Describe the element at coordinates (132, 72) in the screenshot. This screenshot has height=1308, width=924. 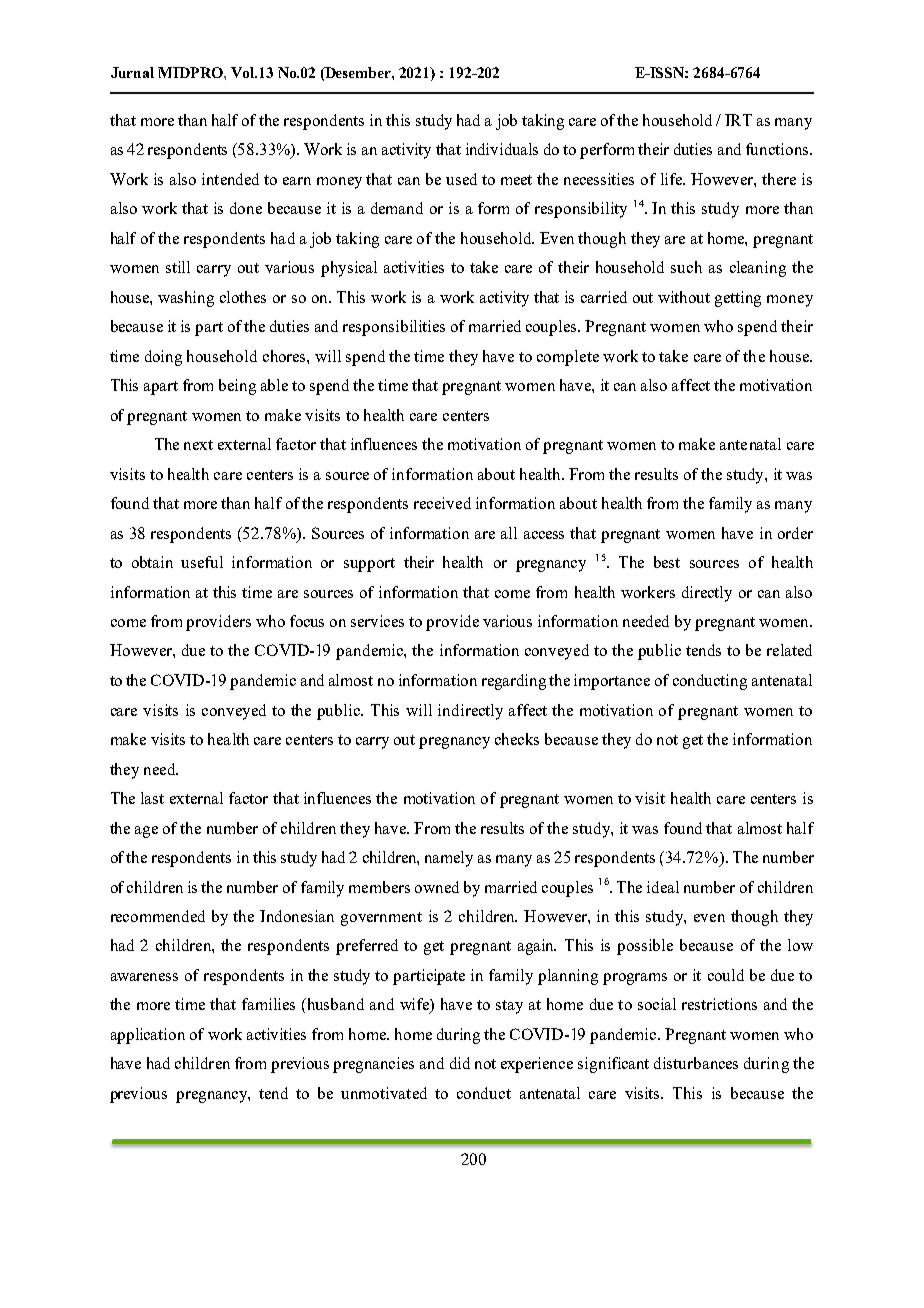
I see `Jurnal` at that location.
